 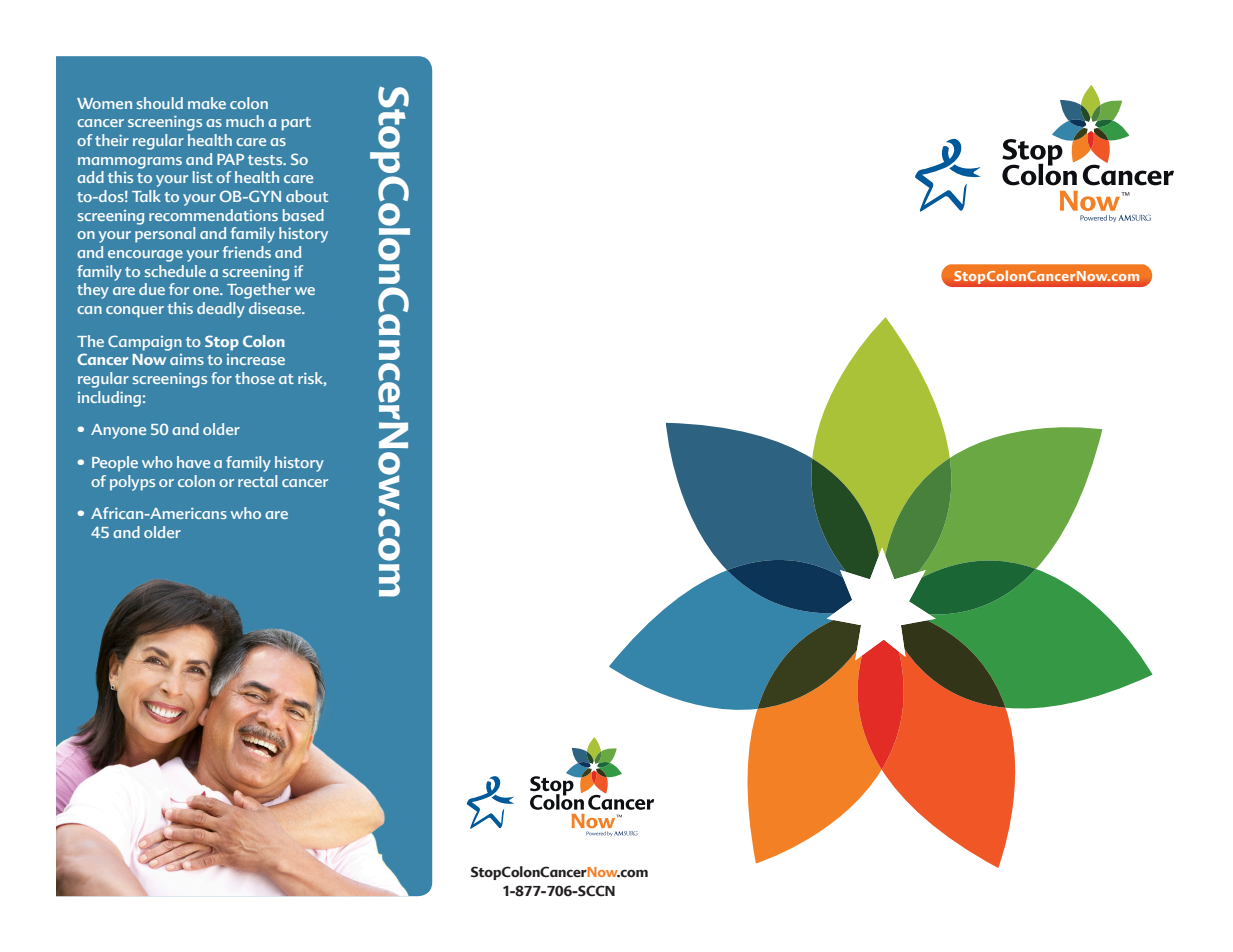 I want to click on Women, so click(x=104, y=103).
